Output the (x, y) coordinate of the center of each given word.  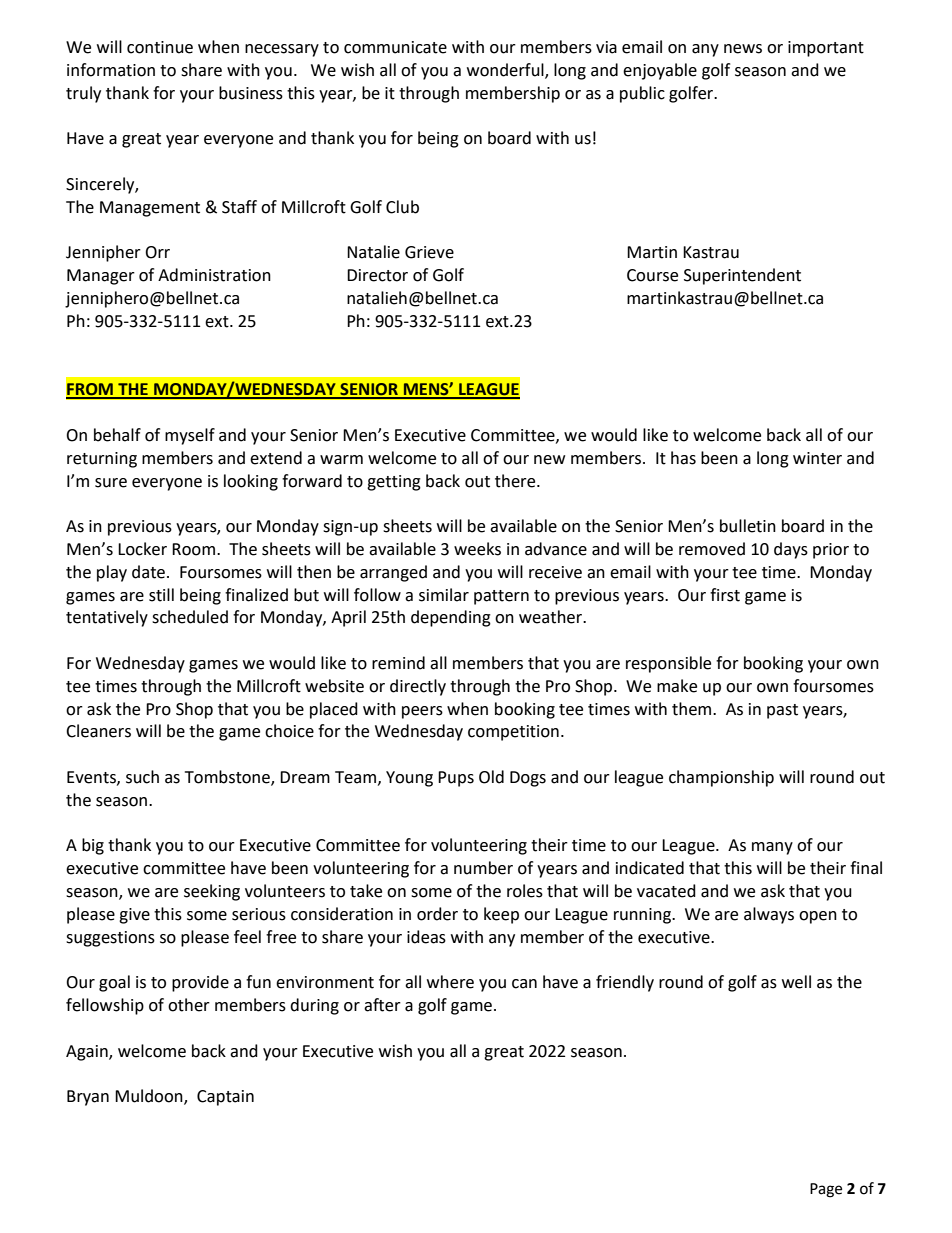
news (743, 49)
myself (190, 436)
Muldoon (150, 1097)
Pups (456, 779)
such (142, 777)
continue (160, 47)
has (683, 458)
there (516, 481)
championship (721, 778)
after (382, 1005)
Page (826, 1190)
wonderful (506, 70)
